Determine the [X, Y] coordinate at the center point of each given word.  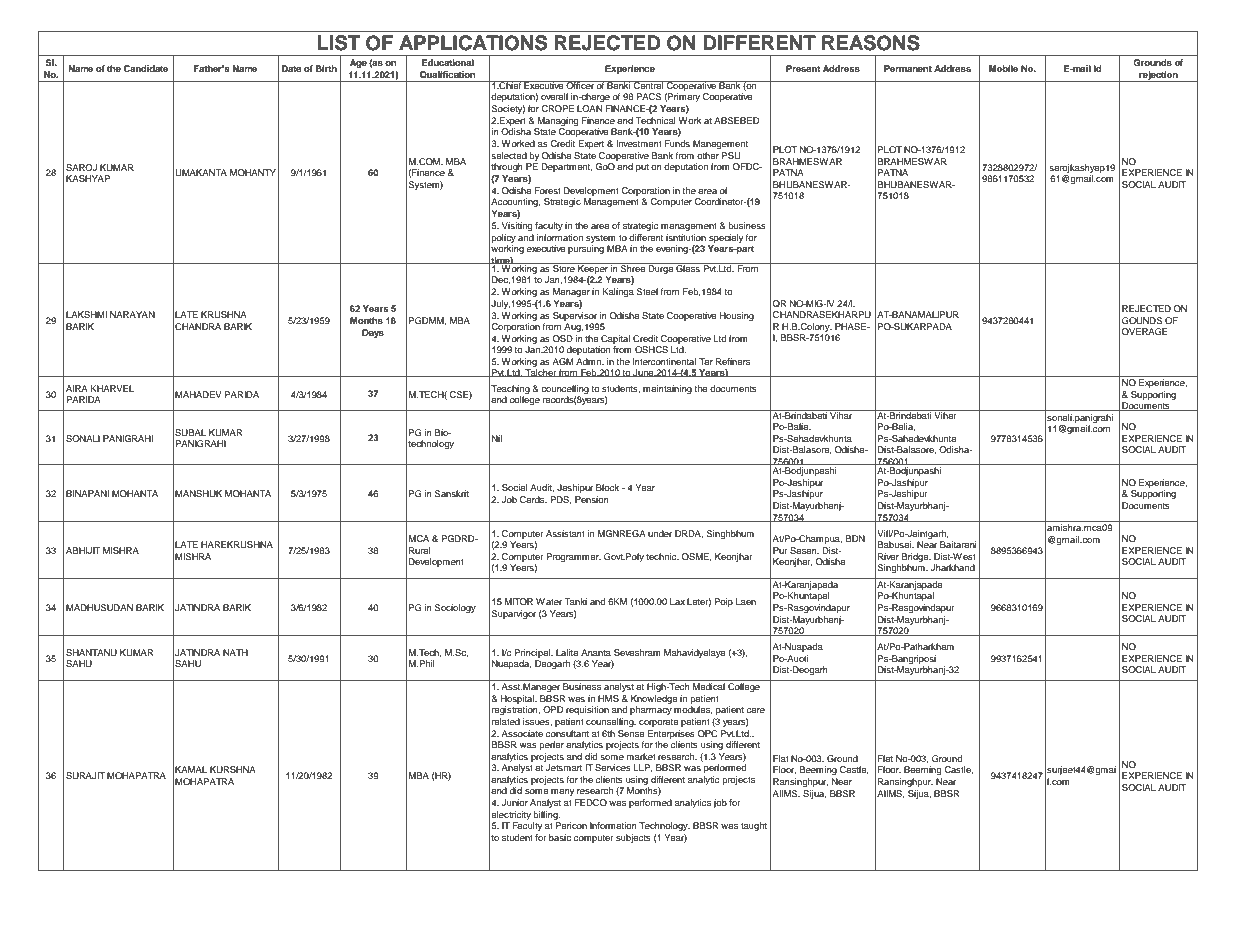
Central [648, 85]
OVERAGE [1144, 331]
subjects [633, 838]
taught [754, 826]
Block [607, 487]
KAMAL [191, 769]
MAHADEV [198, 394]
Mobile [1003, 68]
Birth [326, 68]
